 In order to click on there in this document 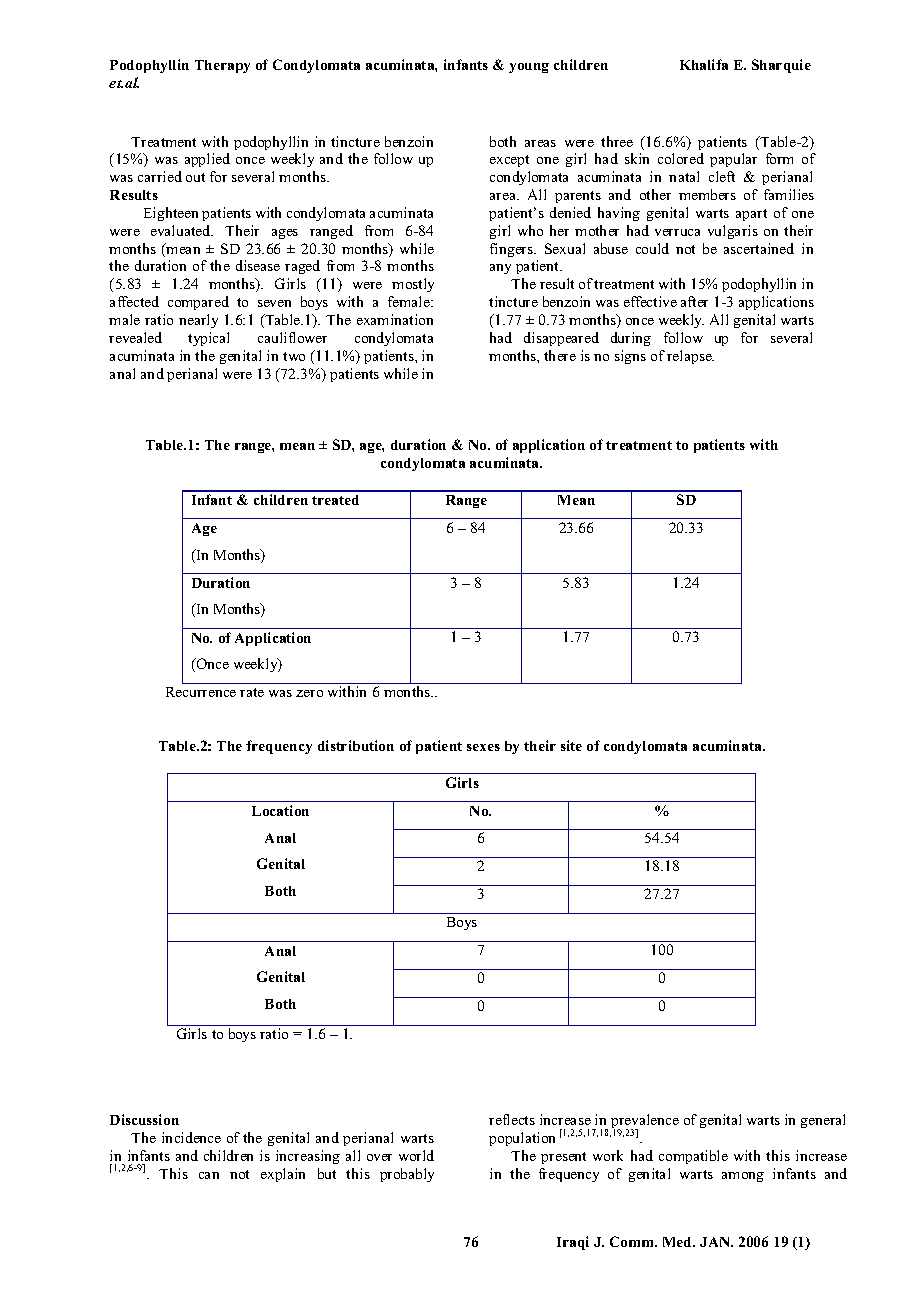, I will do `click(560, 355)`.
